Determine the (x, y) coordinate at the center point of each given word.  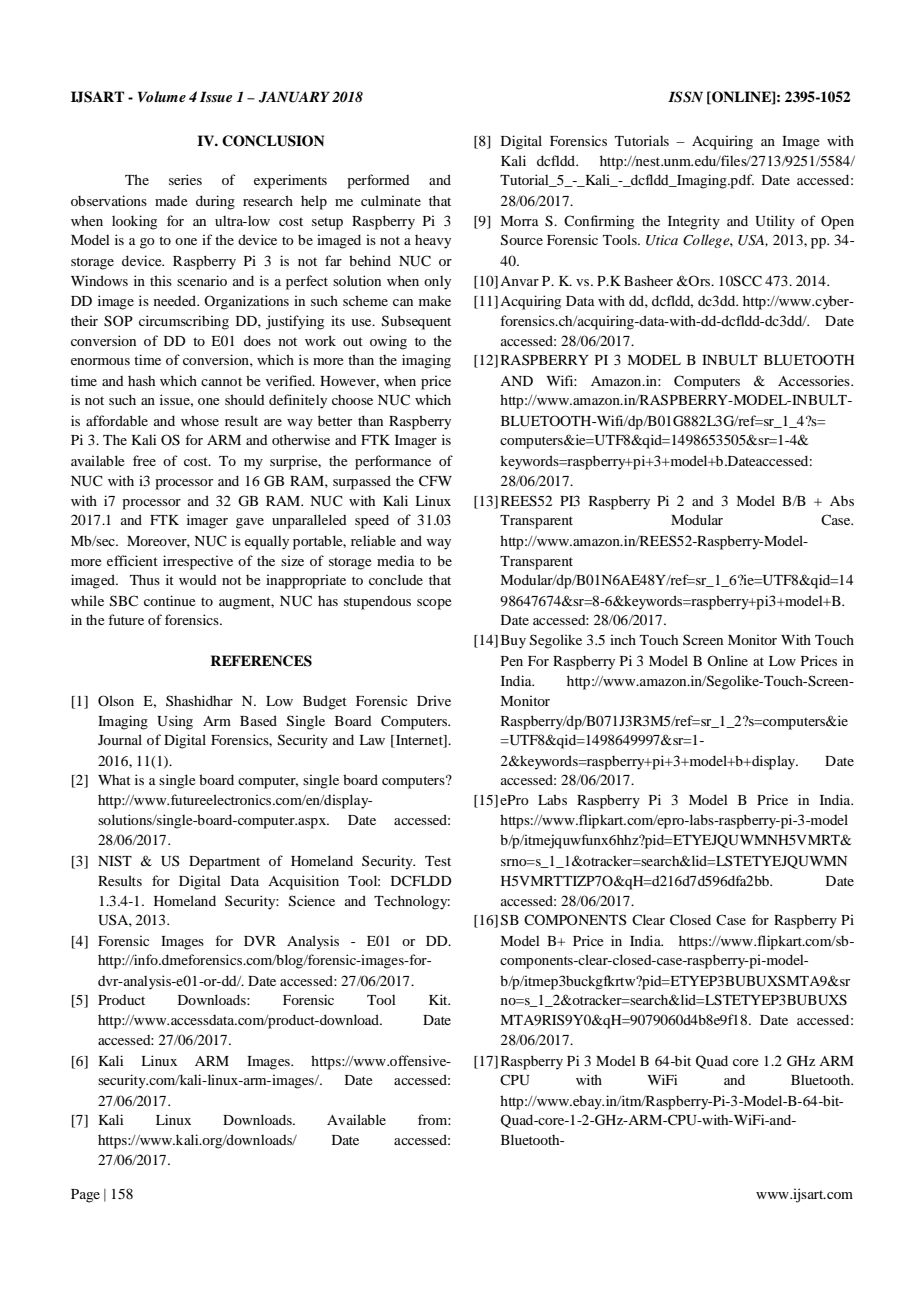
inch (623, 639)
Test (438, 861)
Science (312, 901)
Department (224, 863)
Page (85, 1196)
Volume (162, 96)
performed (378, 181)
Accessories (815, 380)
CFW (435, 481)
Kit (439, 999)
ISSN (685, 97)
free (144, 460)
